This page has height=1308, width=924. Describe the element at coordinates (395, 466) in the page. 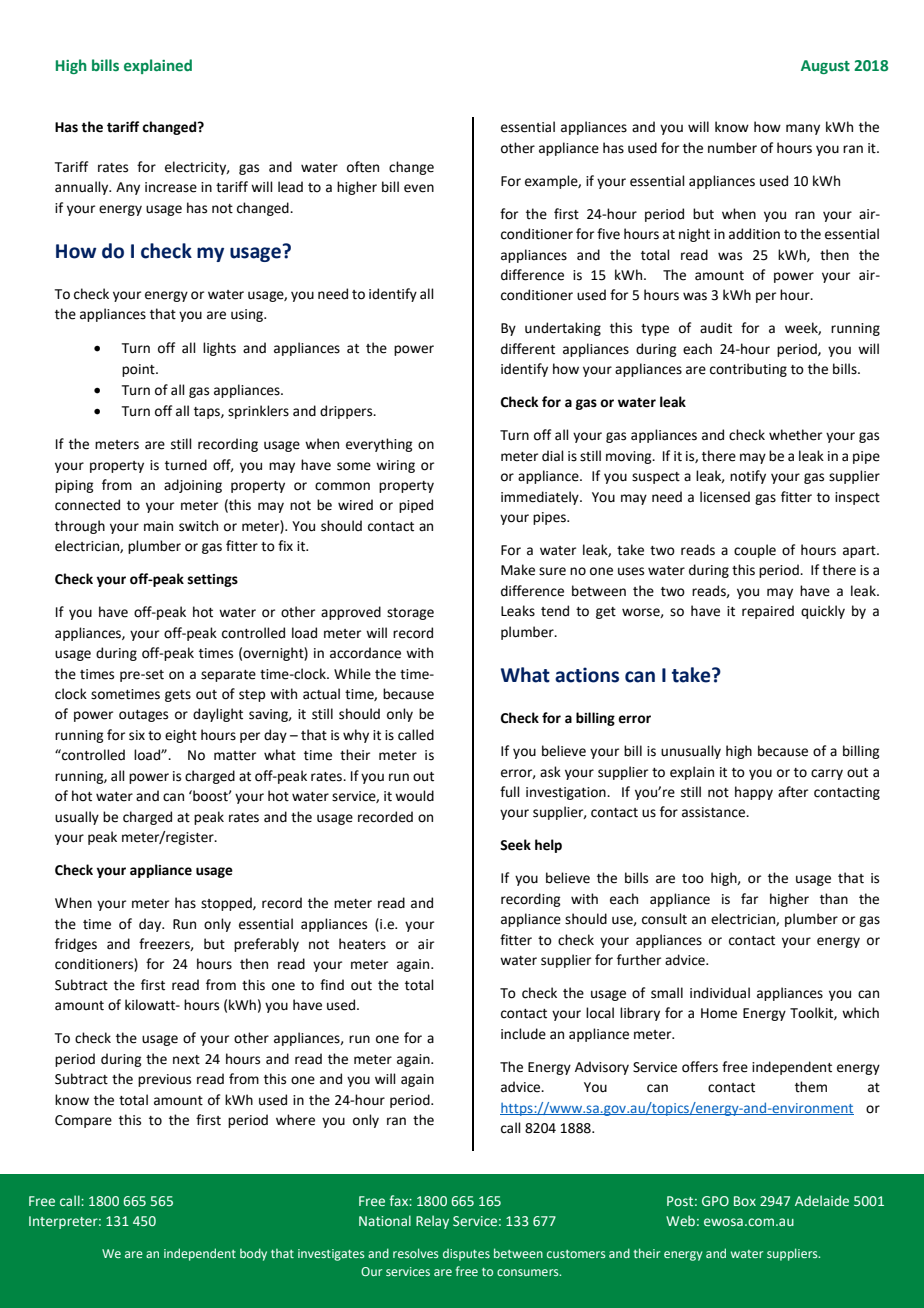

I see `wiring` at that location.
